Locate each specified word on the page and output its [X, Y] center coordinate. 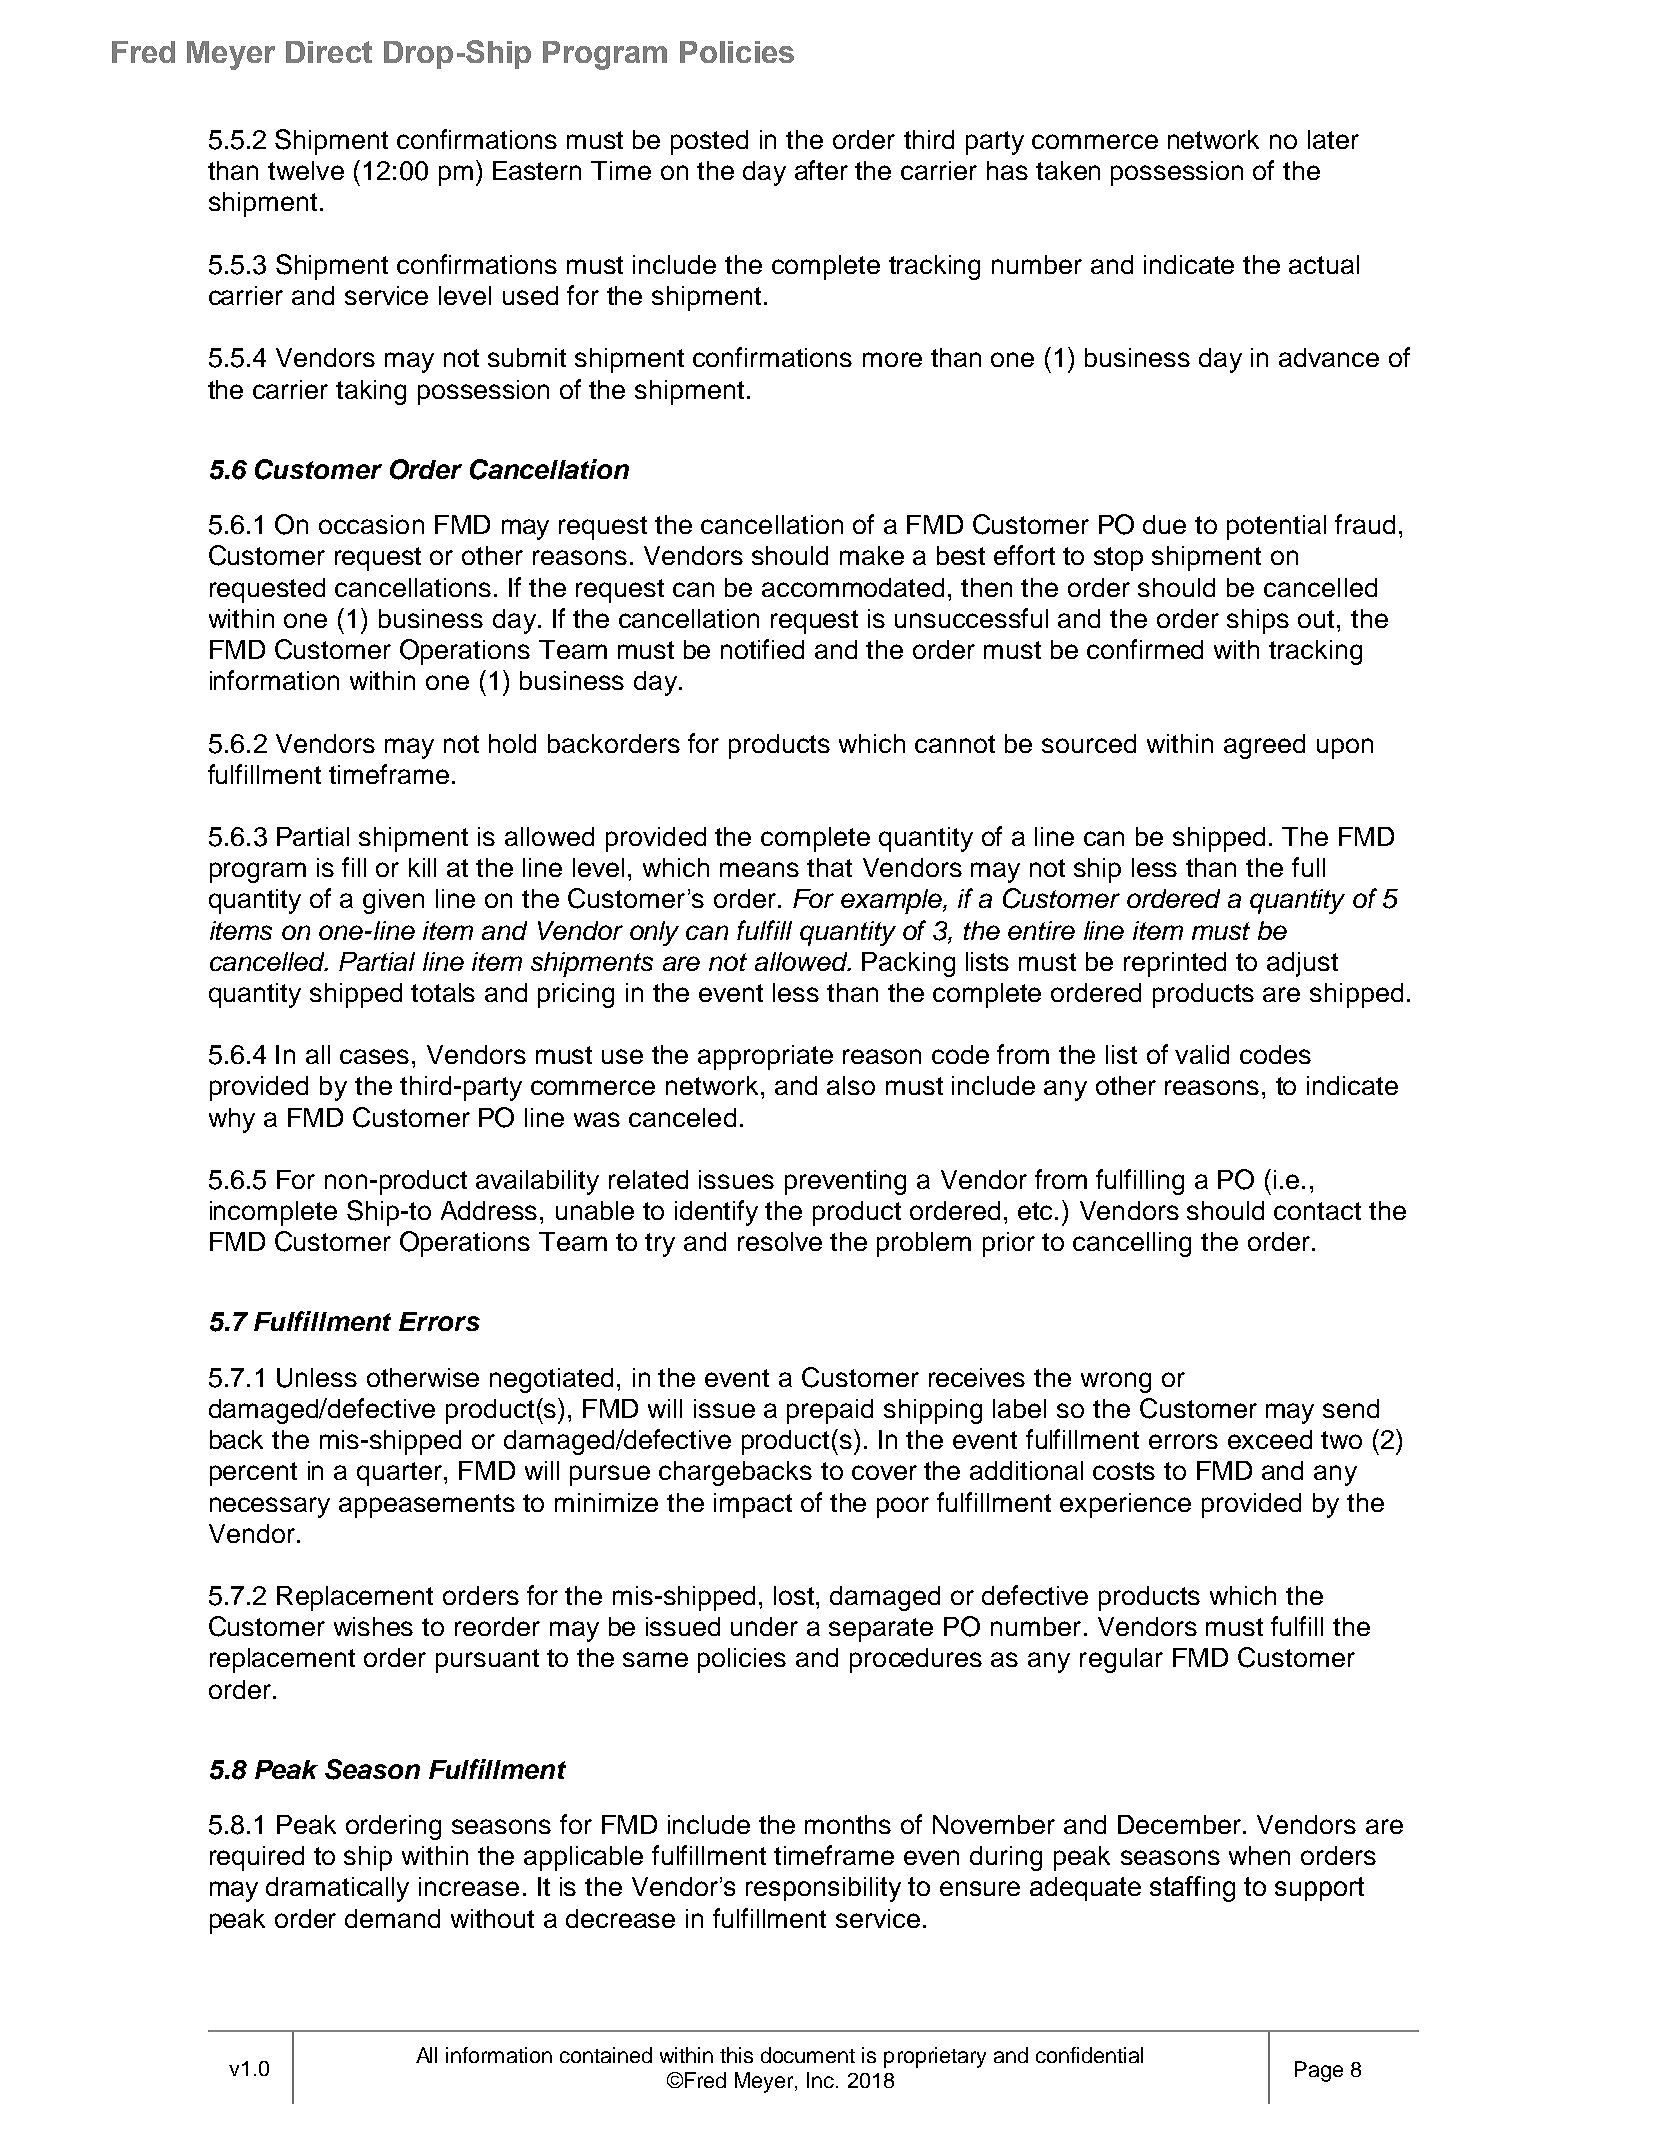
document [808, 2055]
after [821, 170]
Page [1319, 2071]
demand [392, 1918]
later [1333, 139]
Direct [329, 52]
